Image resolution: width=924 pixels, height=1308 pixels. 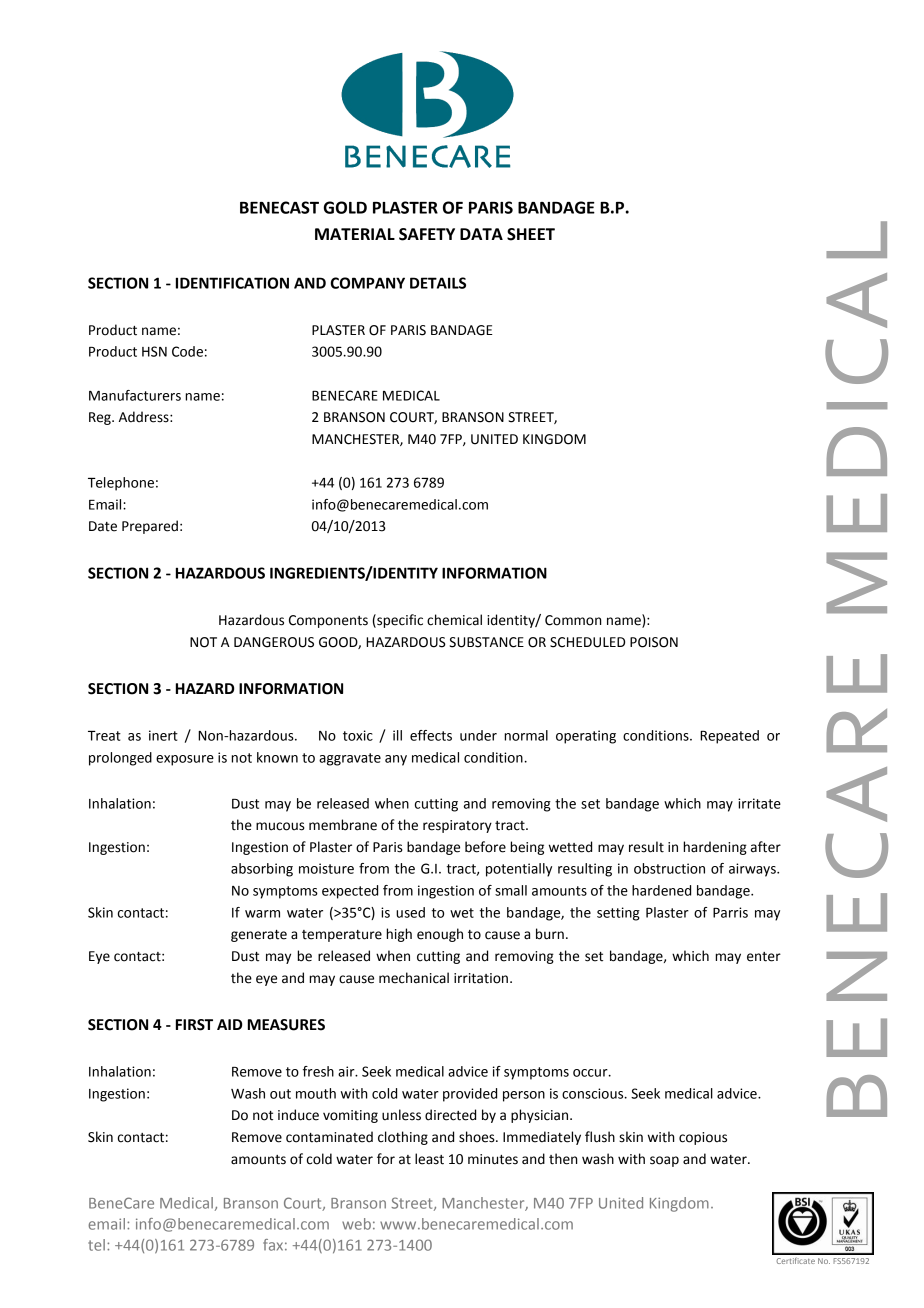 I want to click on absorbing, so click(x=262, y=870).
